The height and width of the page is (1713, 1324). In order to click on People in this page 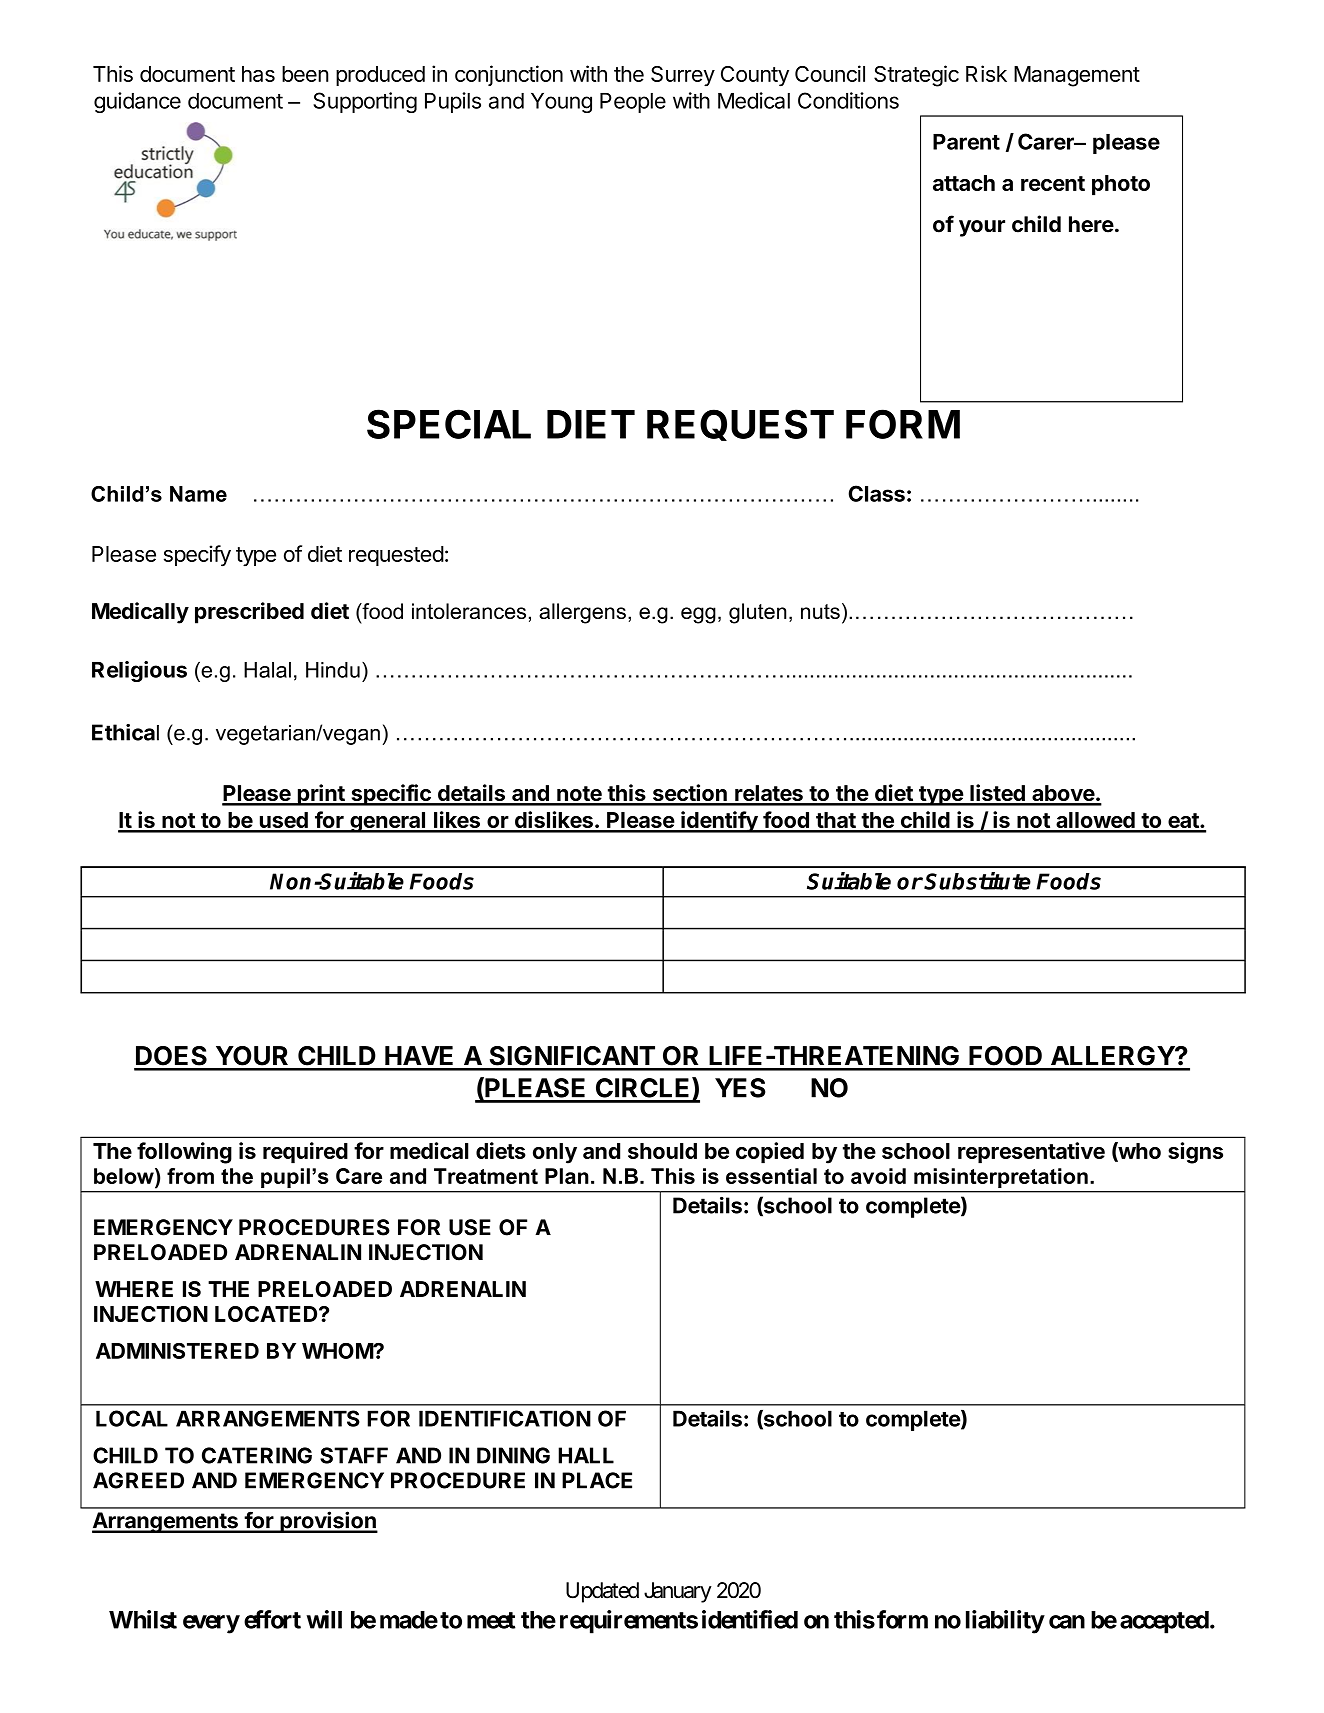, I will do `click(633, 103)`.
